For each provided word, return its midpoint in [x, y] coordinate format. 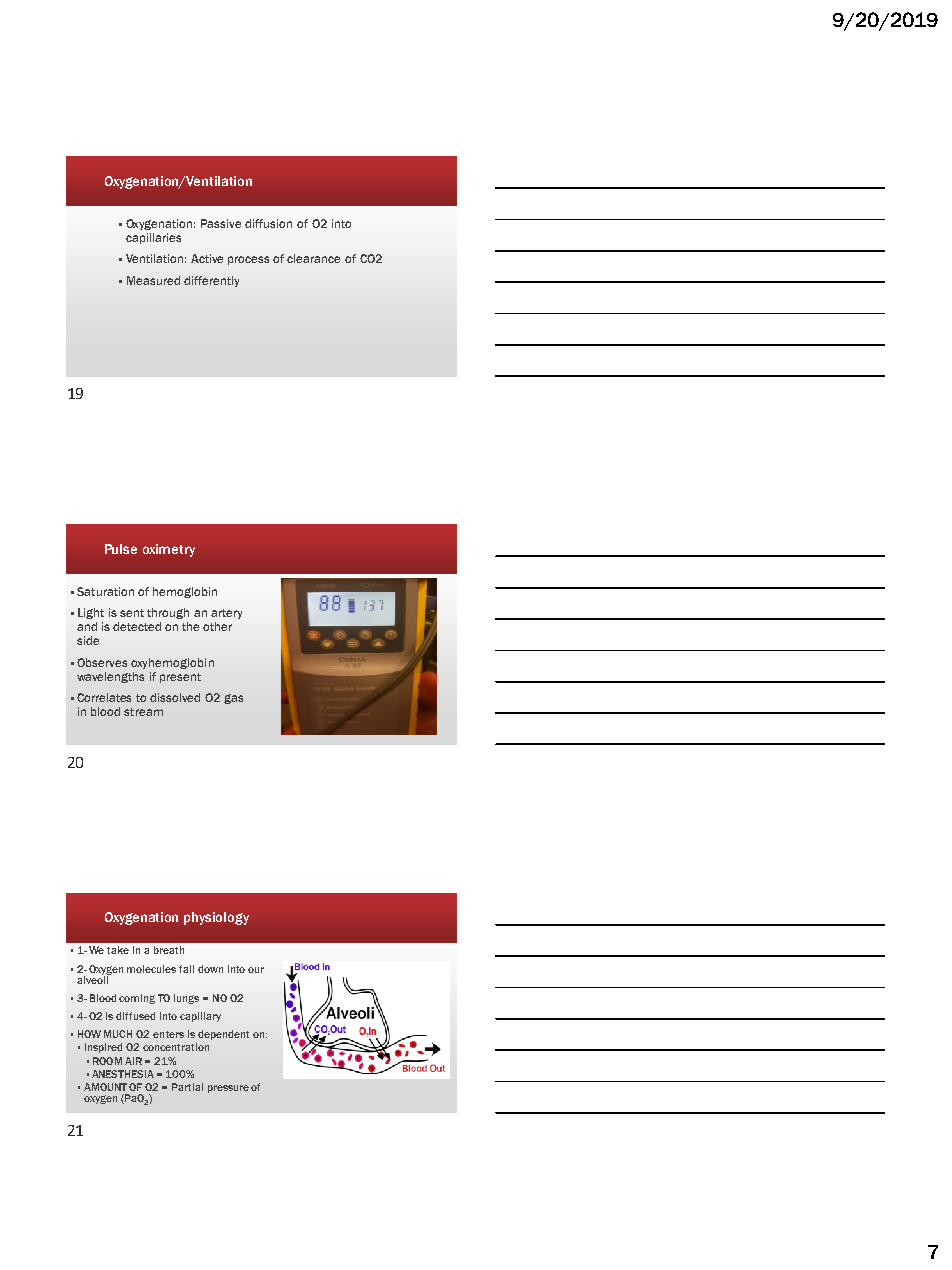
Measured [153, 280]
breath [169, 950]
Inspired [103, 1048]
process [248, 260]
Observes [102, 662]
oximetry [169, 550]
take [118, 950]
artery [226, 614]
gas [233, 699]
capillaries [153, 238]
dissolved [175, 697]
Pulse [121, 549]
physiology [216, 918]
